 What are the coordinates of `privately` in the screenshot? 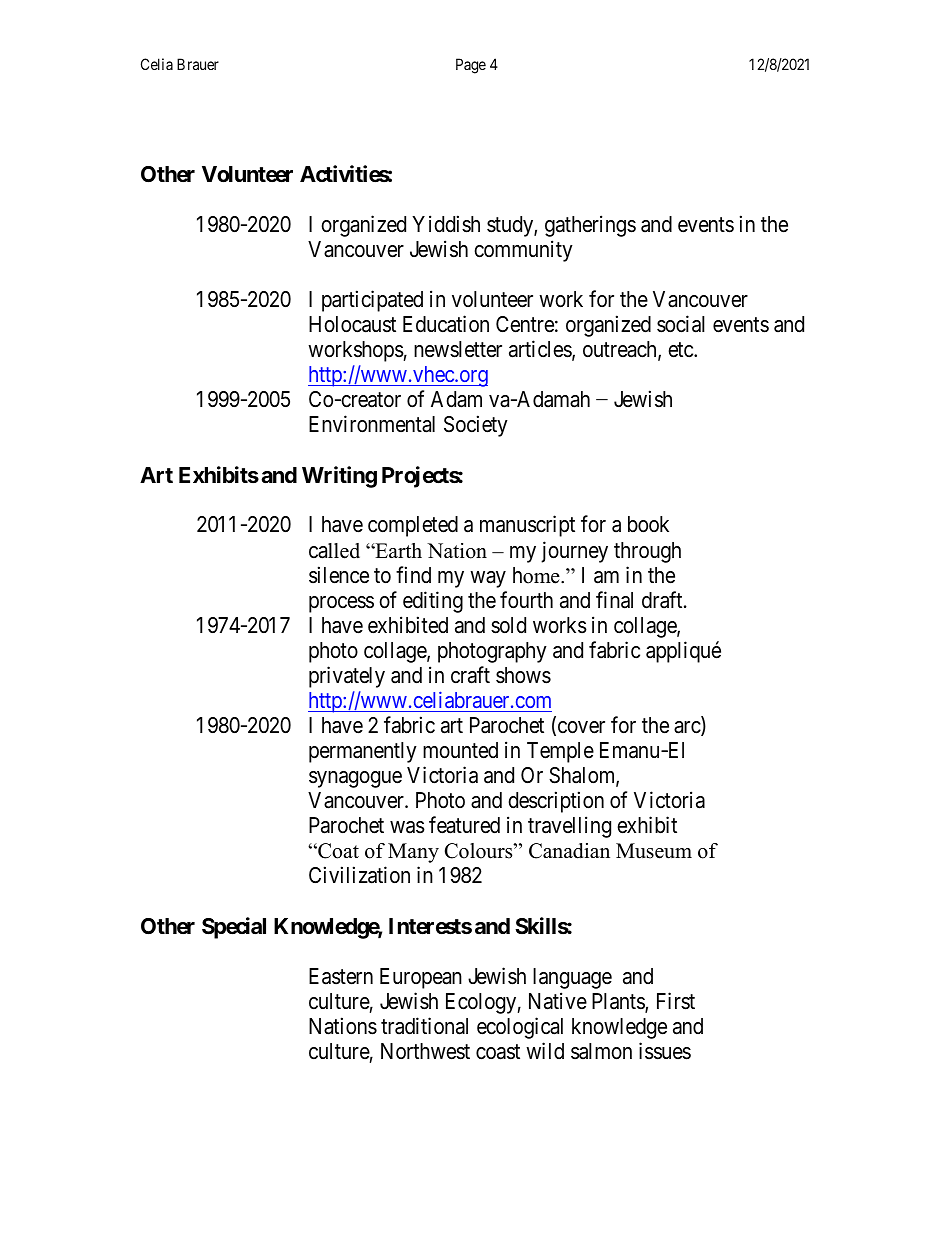 It's located at (347, 677).
